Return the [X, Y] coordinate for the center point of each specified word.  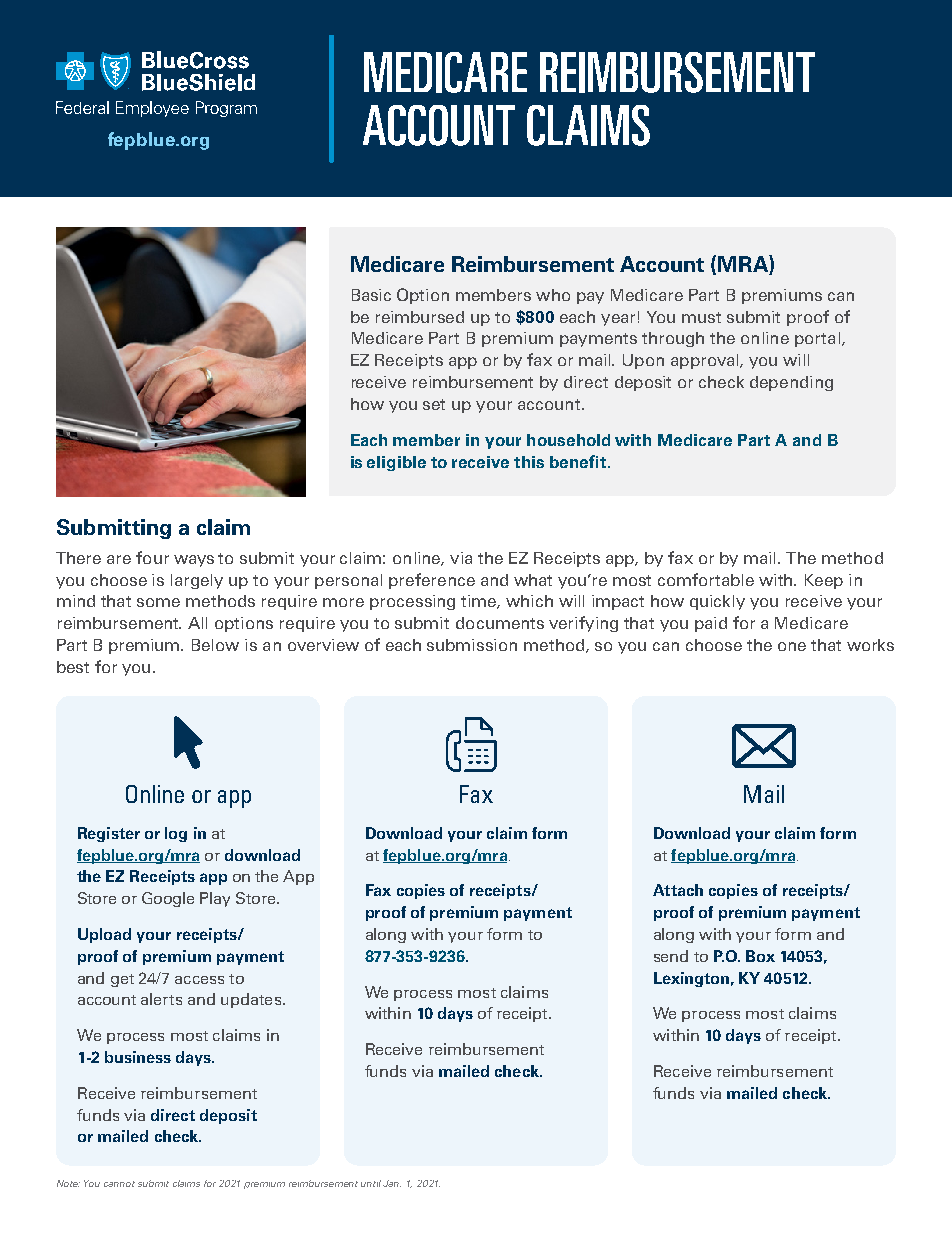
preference [432, 581]
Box [760, 956]
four [152, 557]
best [73, 667]
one [792, 646]
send [671, 956]
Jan [392, 1183]
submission [472, 645]
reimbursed [420, 317]
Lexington [691, 979]
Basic [371, 295]
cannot [119, 1184]
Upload [104, 935]
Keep [824, 581]
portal [817, 339]
